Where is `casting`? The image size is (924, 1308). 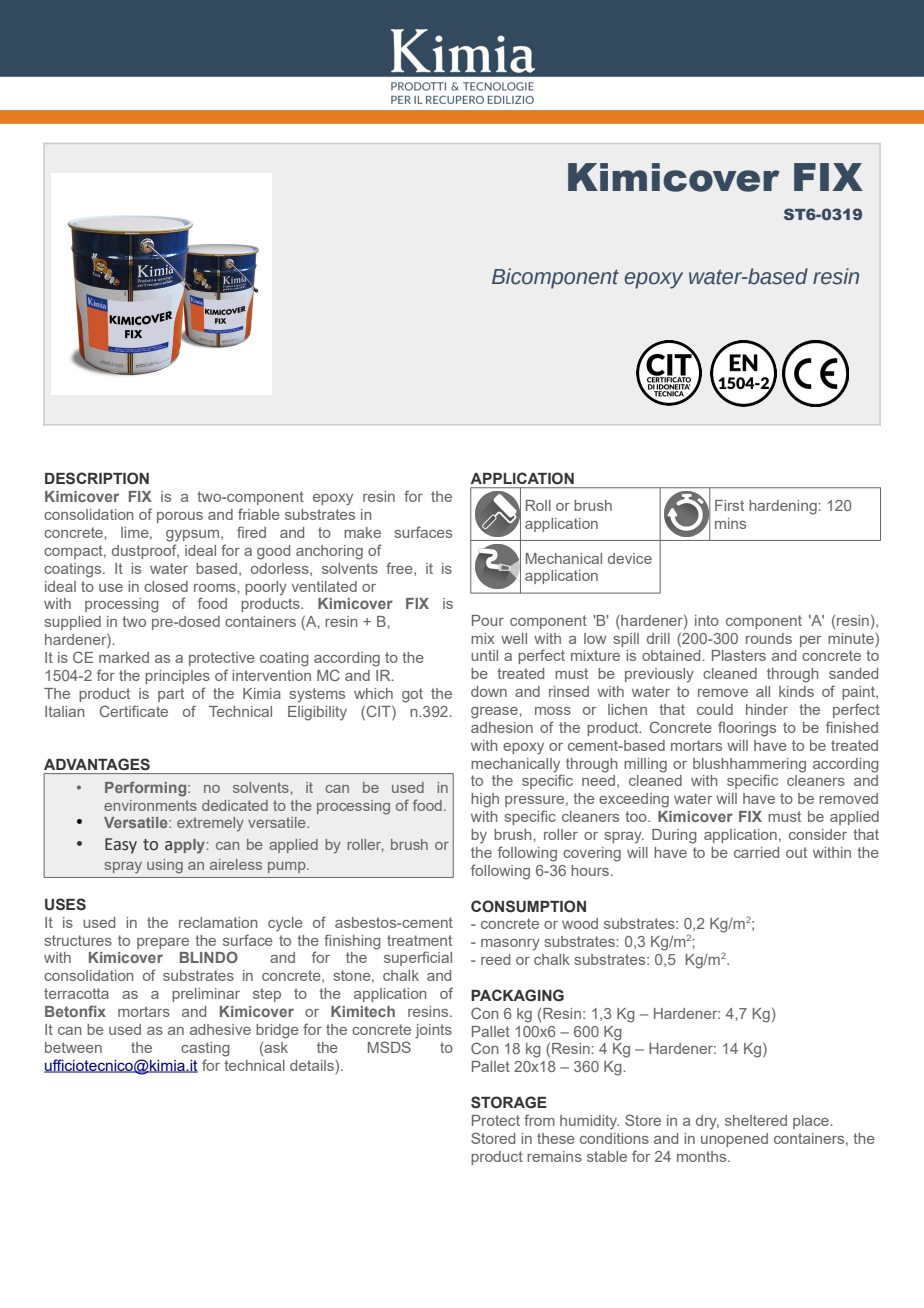
casting is located at coordinates (205, 1049).
